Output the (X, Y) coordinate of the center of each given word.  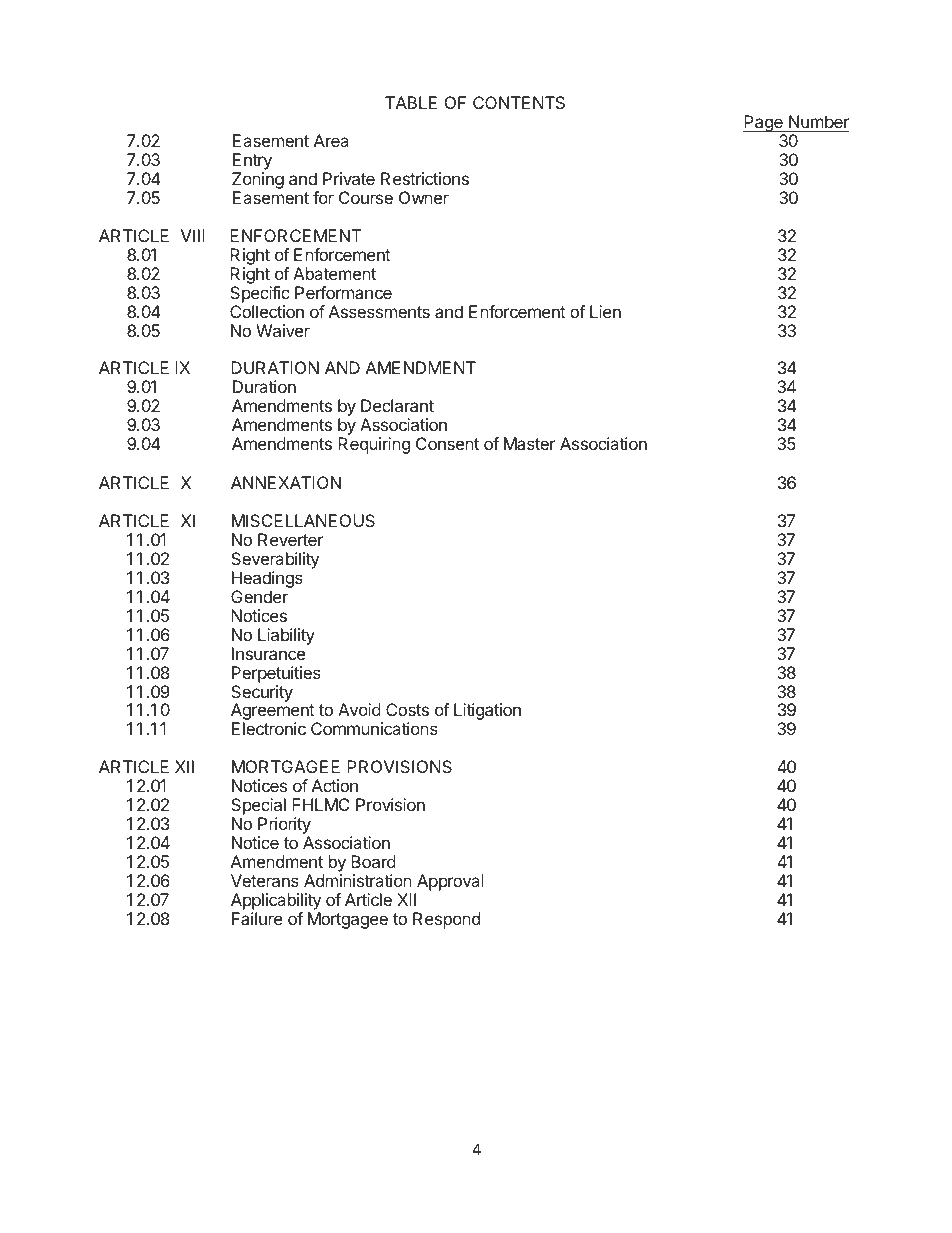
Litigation (487, 711)
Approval (450, 882)
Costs (407, 709)
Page (764, 125)
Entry (252, 163)
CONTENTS (519, 102)
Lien (605, 311)
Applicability (276, 901)
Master (530, 443)
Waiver (283, 330)
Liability (286, 636)
